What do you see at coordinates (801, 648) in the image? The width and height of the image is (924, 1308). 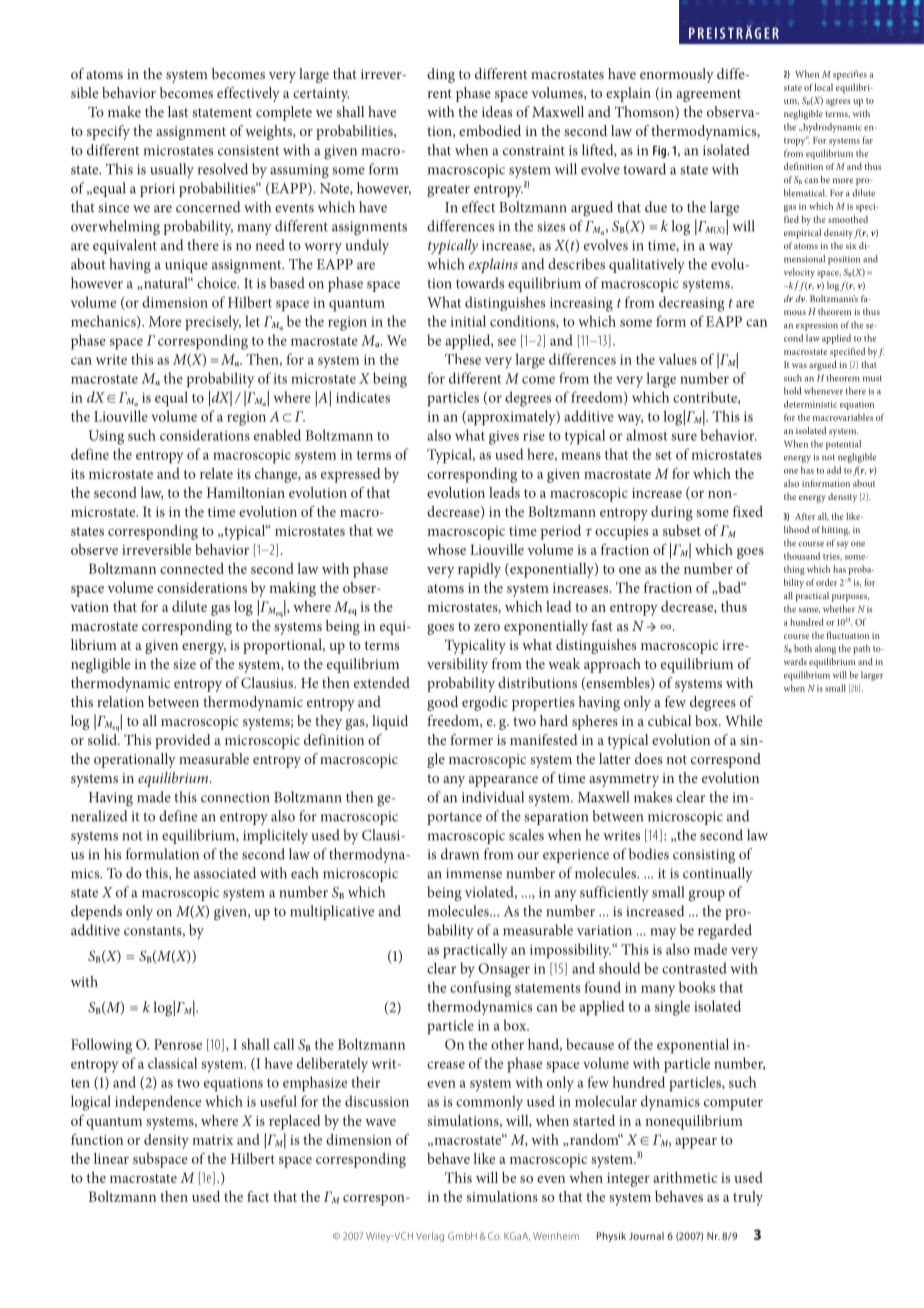 I see `both` at bounding box center [801, 648].
